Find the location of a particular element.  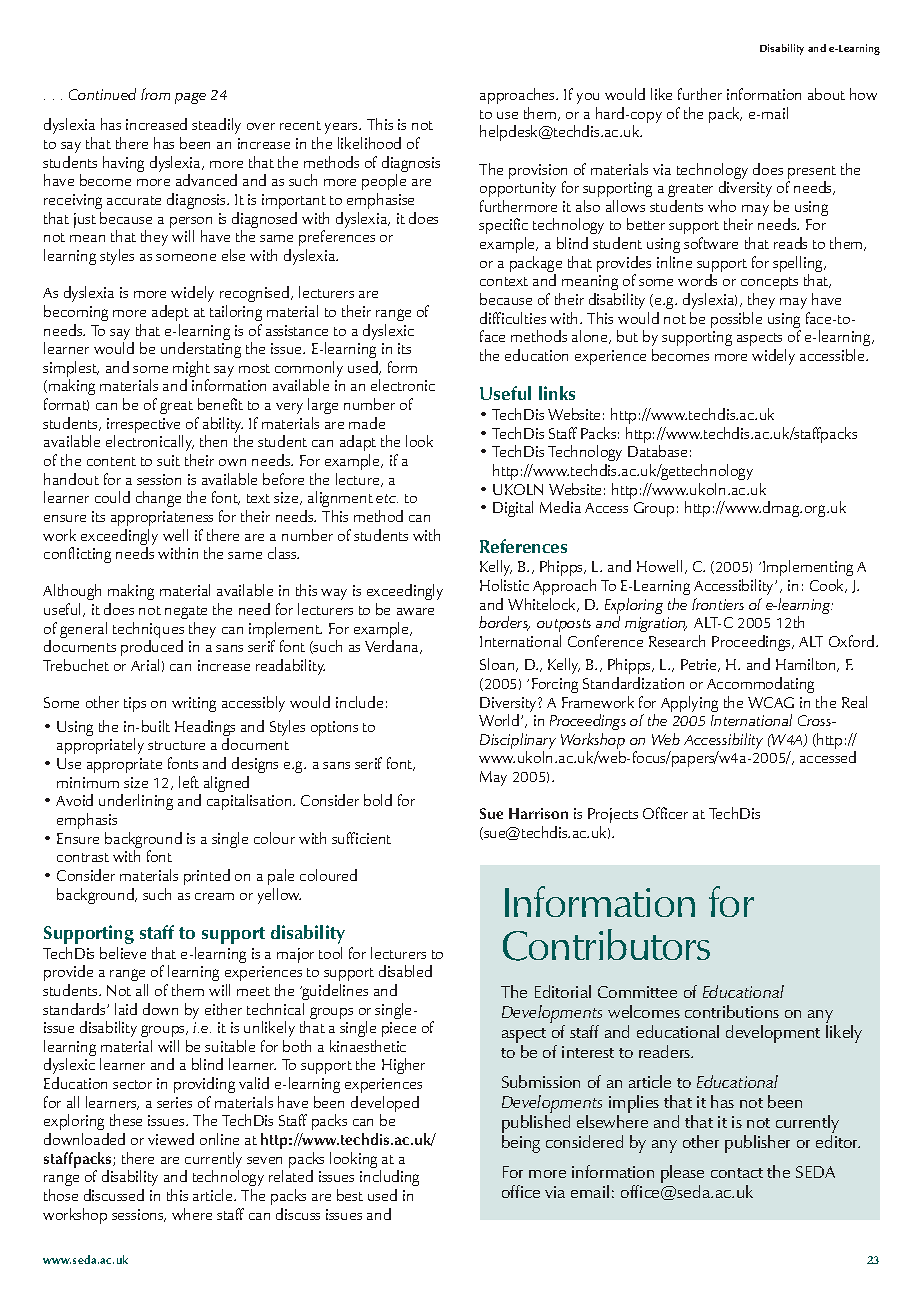

change is located at coordinates (158, 499).
